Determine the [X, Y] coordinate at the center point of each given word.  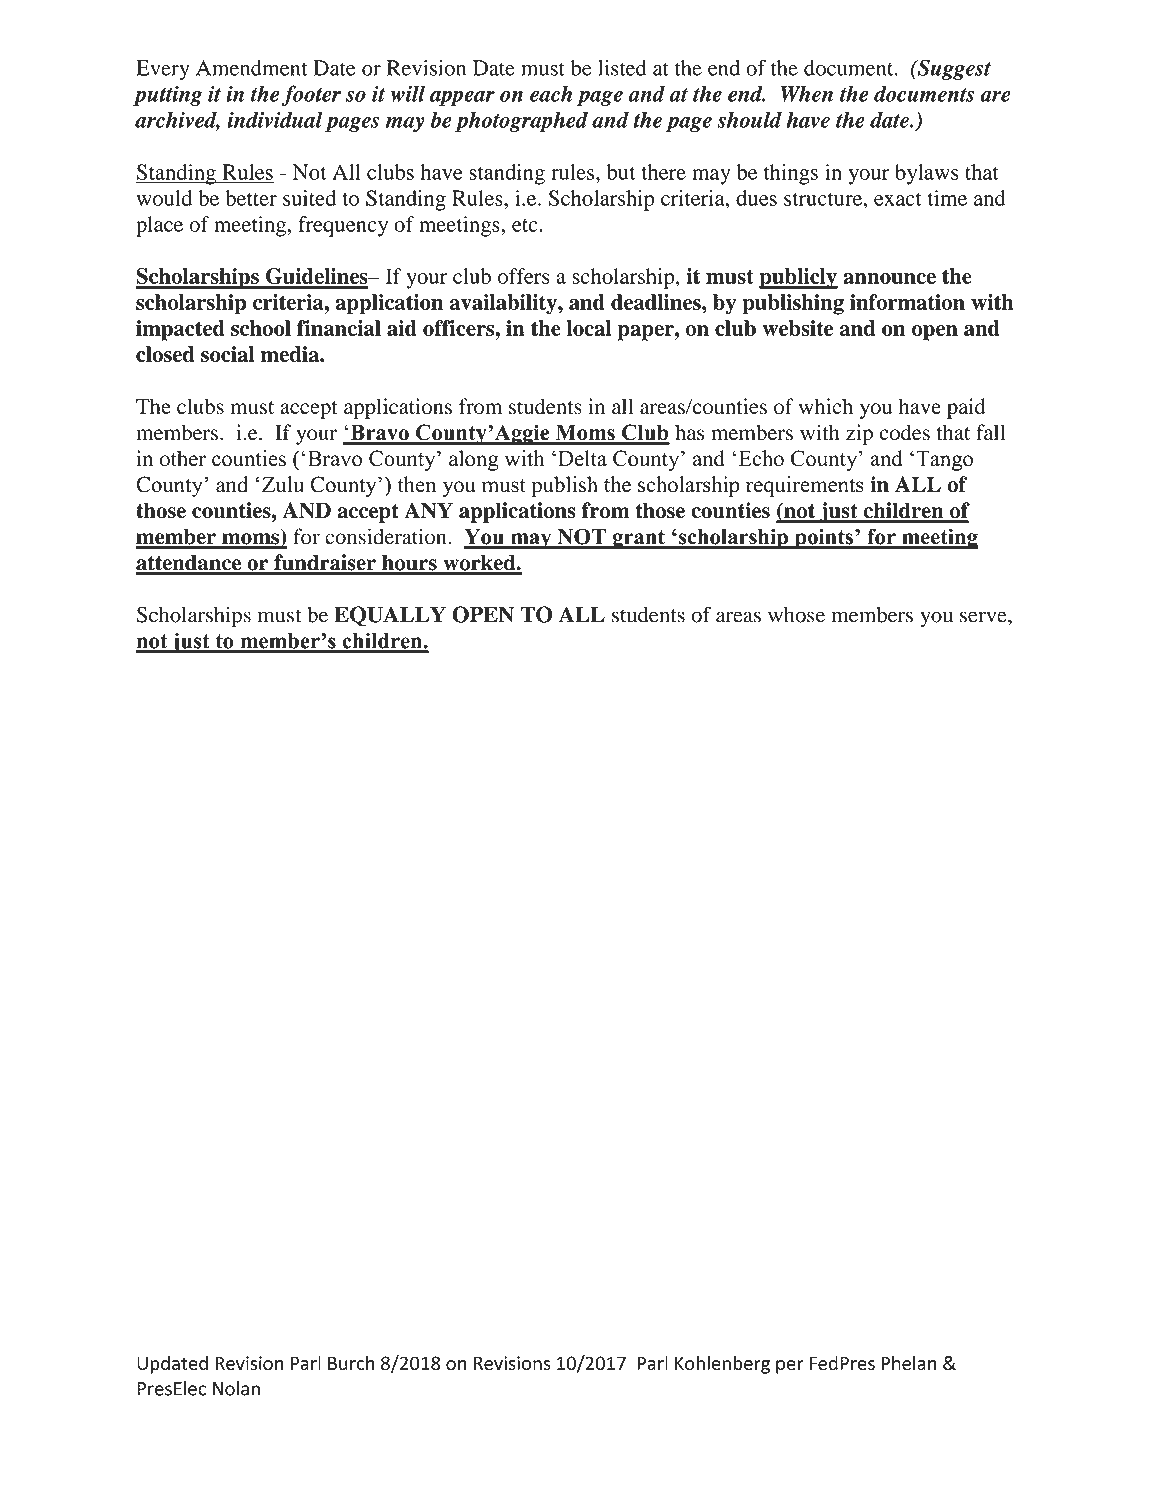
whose [796, 615]
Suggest [953, 69]
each [551, 93]
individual [275, 119]
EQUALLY [390, 616]
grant [639, 539]
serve [984, 617]
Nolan [236, 1388]
